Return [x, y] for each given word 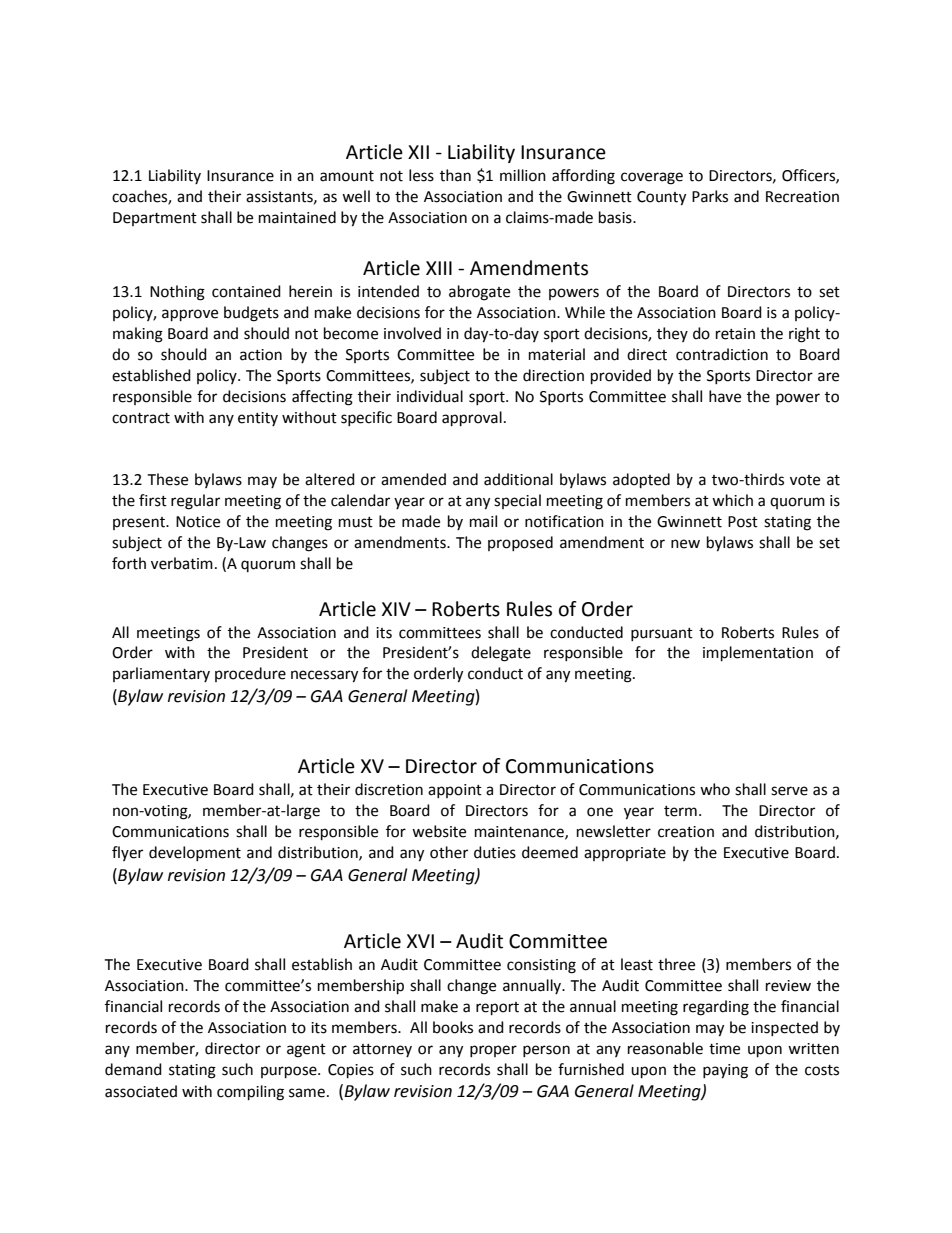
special [517, 501]
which [732, 500]
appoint [455, 791]
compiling [250, 1093]
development [195, 853]
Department [155, 219]
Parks [710, 196]
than [455, 175]
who [715, 789]
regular [195, 502]
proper [493, 1051]
